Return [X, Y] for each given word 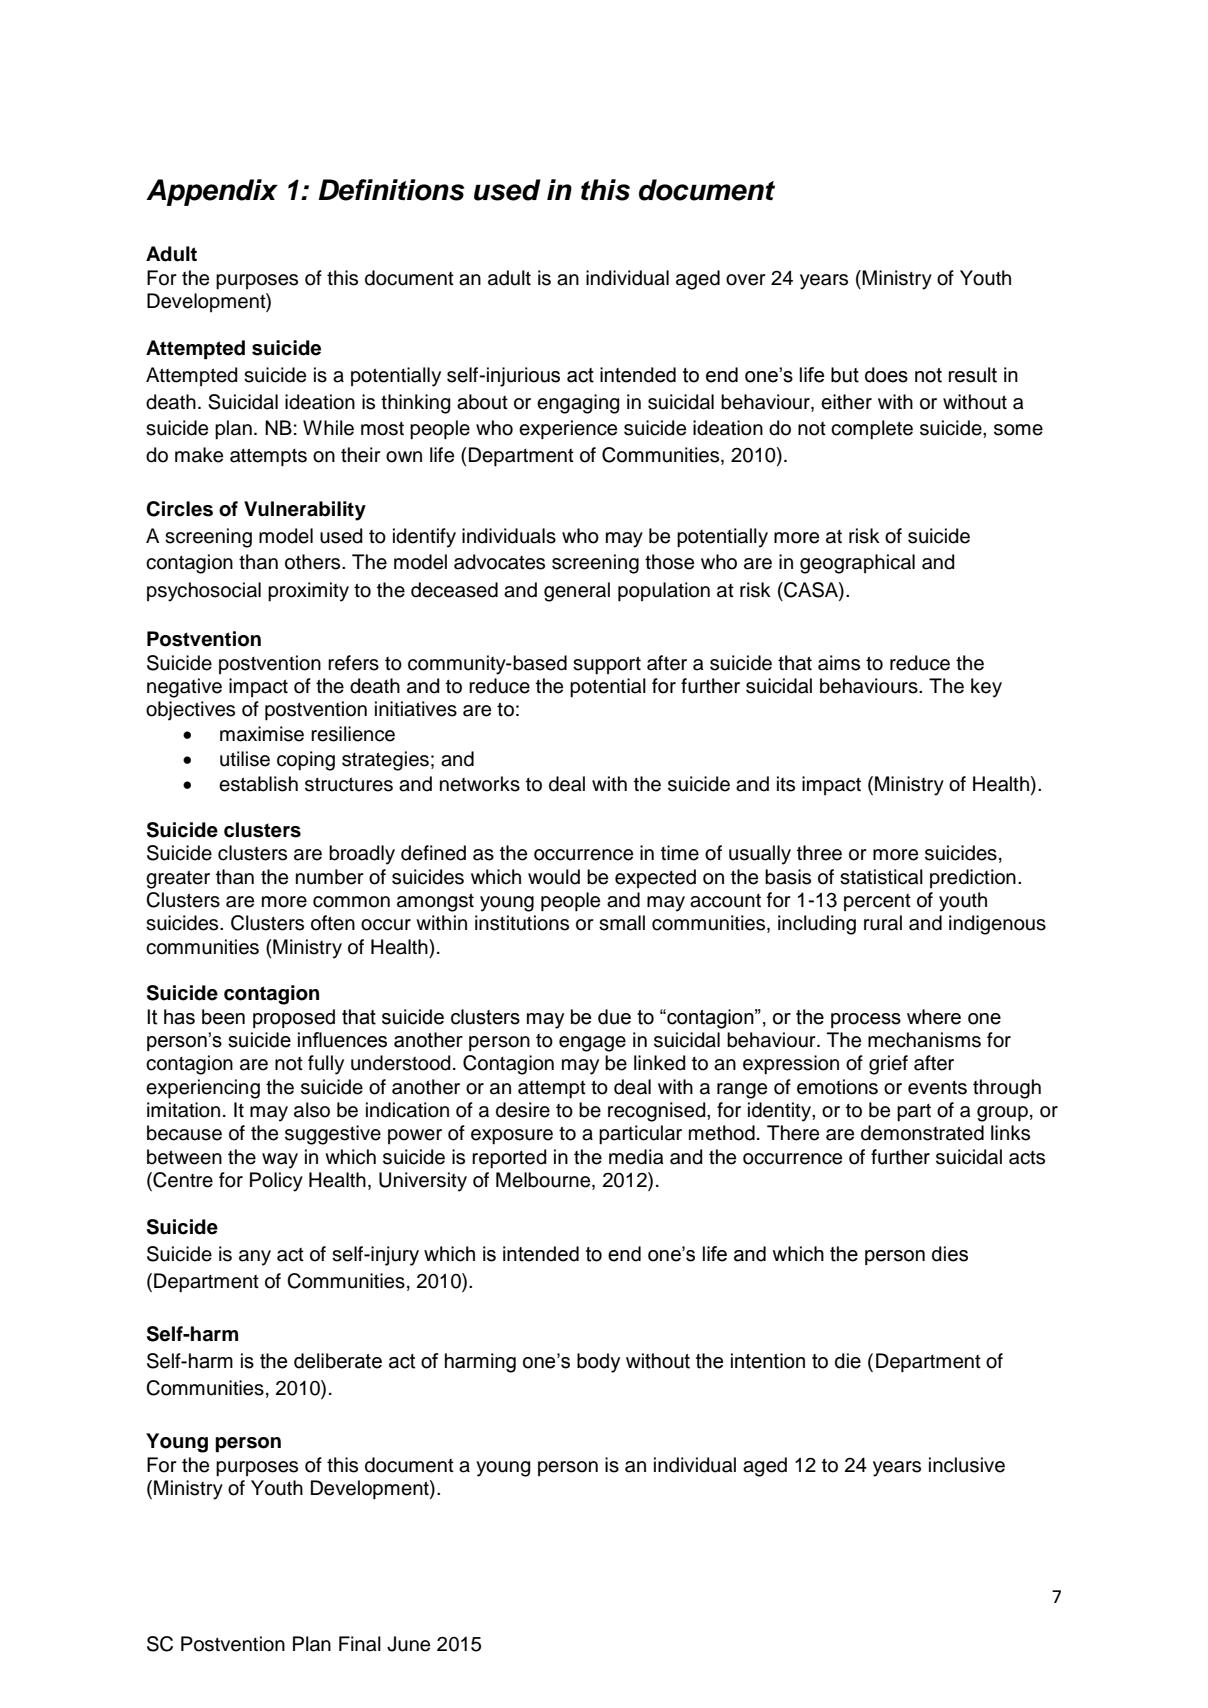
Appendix [212, 192]
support [607, 665]
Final [360, 1644]
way [280, 1161]
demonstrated [922, 1133]
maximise [262, 734]
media [636, 1157]
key [986, 688]
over [746, 280]
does [886, 375]
